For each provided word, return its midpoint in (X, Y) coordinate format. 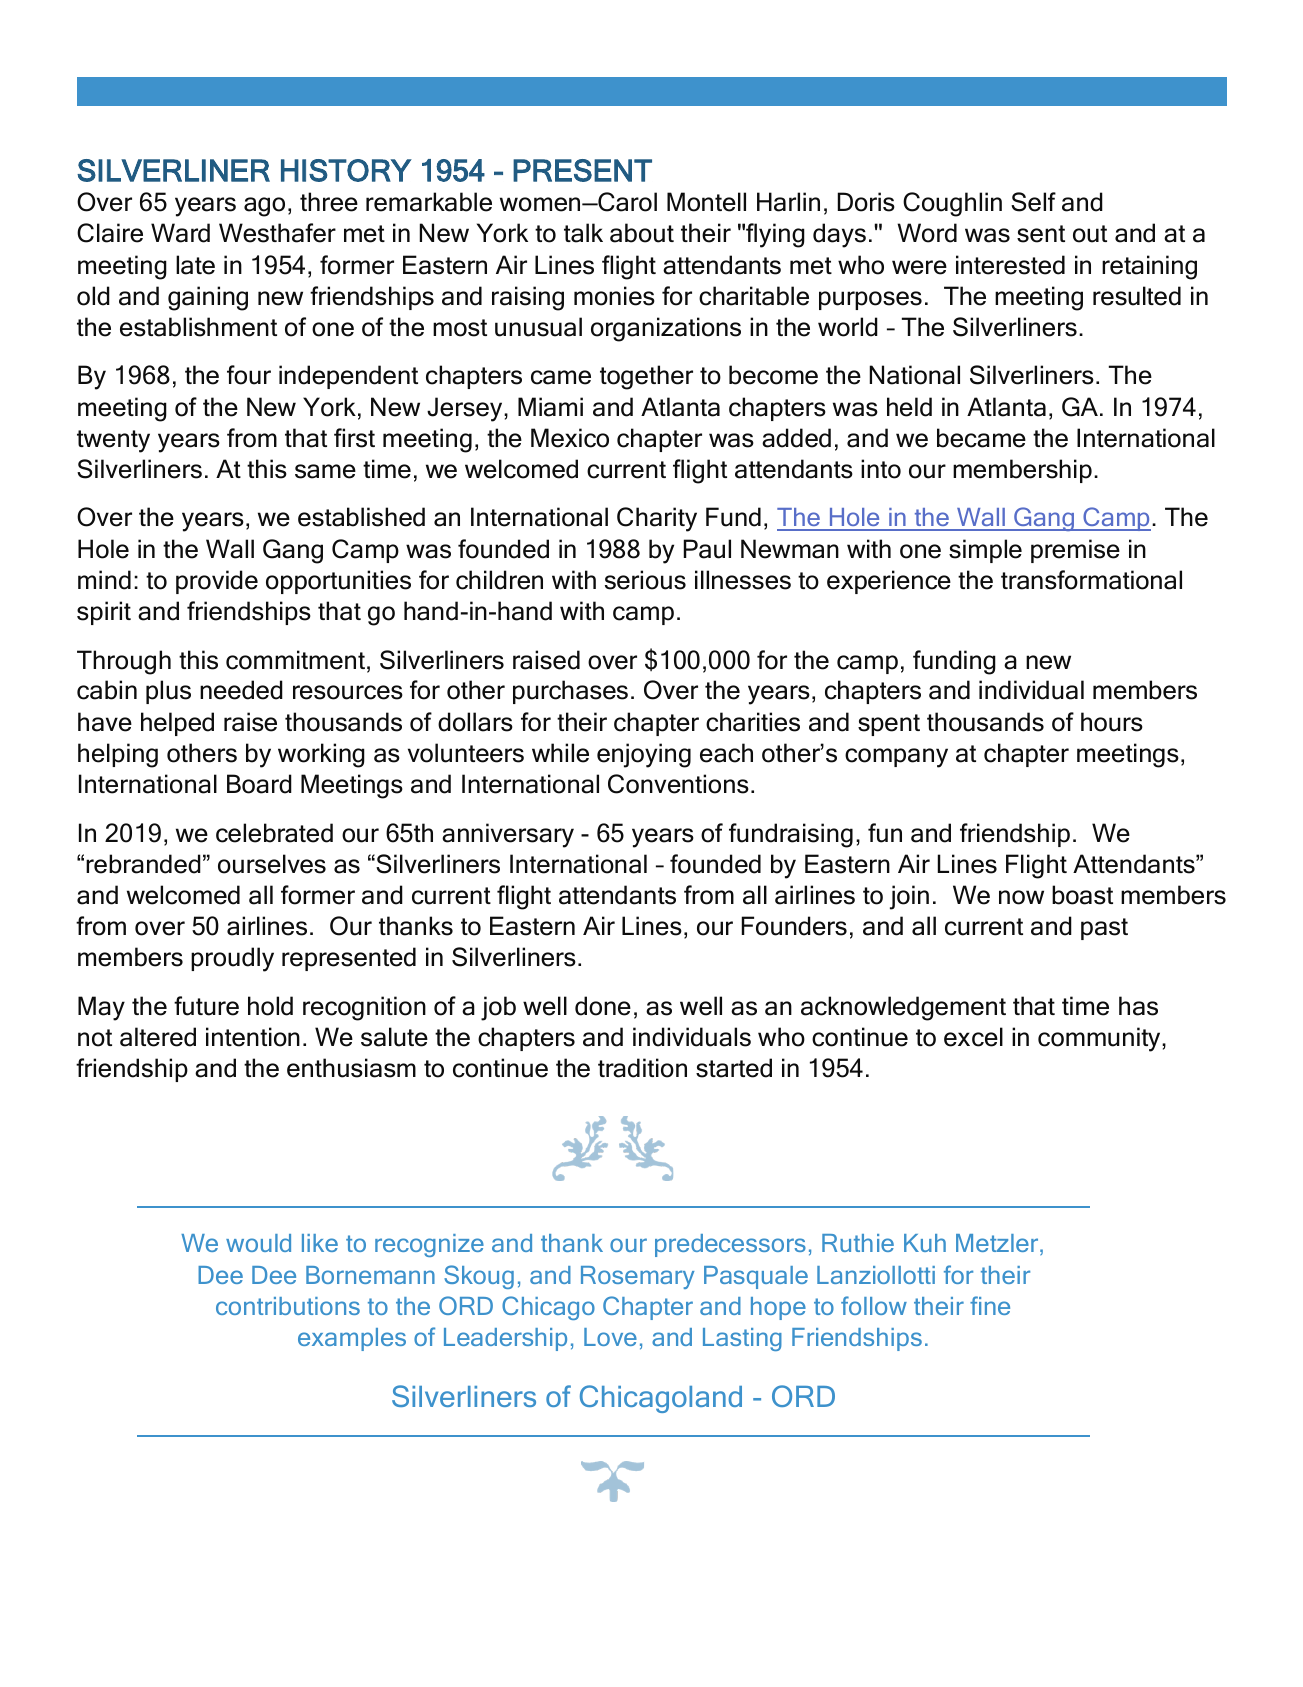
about (642, 233)
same (325, 471)
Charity (657, 519)
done (603, 1006)
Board (259, 784)
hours (1112, 722)
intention (253, 1037)
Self (1033, 202)
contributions (288, 1306)
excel (973, 1037)
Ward (180, 233)
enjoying (644, 755)
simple (985, 551)
